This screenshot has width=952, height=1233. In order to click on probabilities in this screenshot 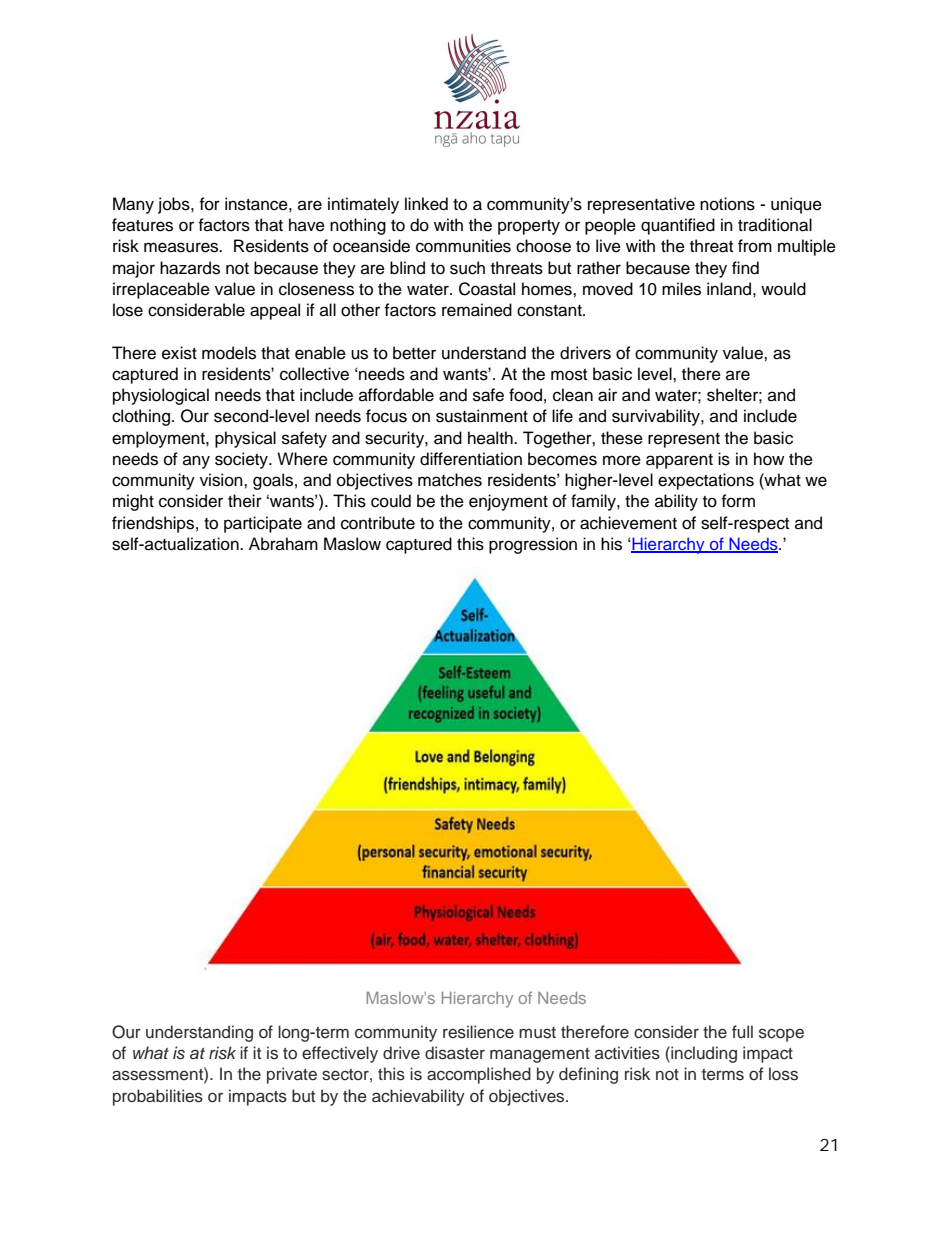, I will do `click(158, 1097)`.
